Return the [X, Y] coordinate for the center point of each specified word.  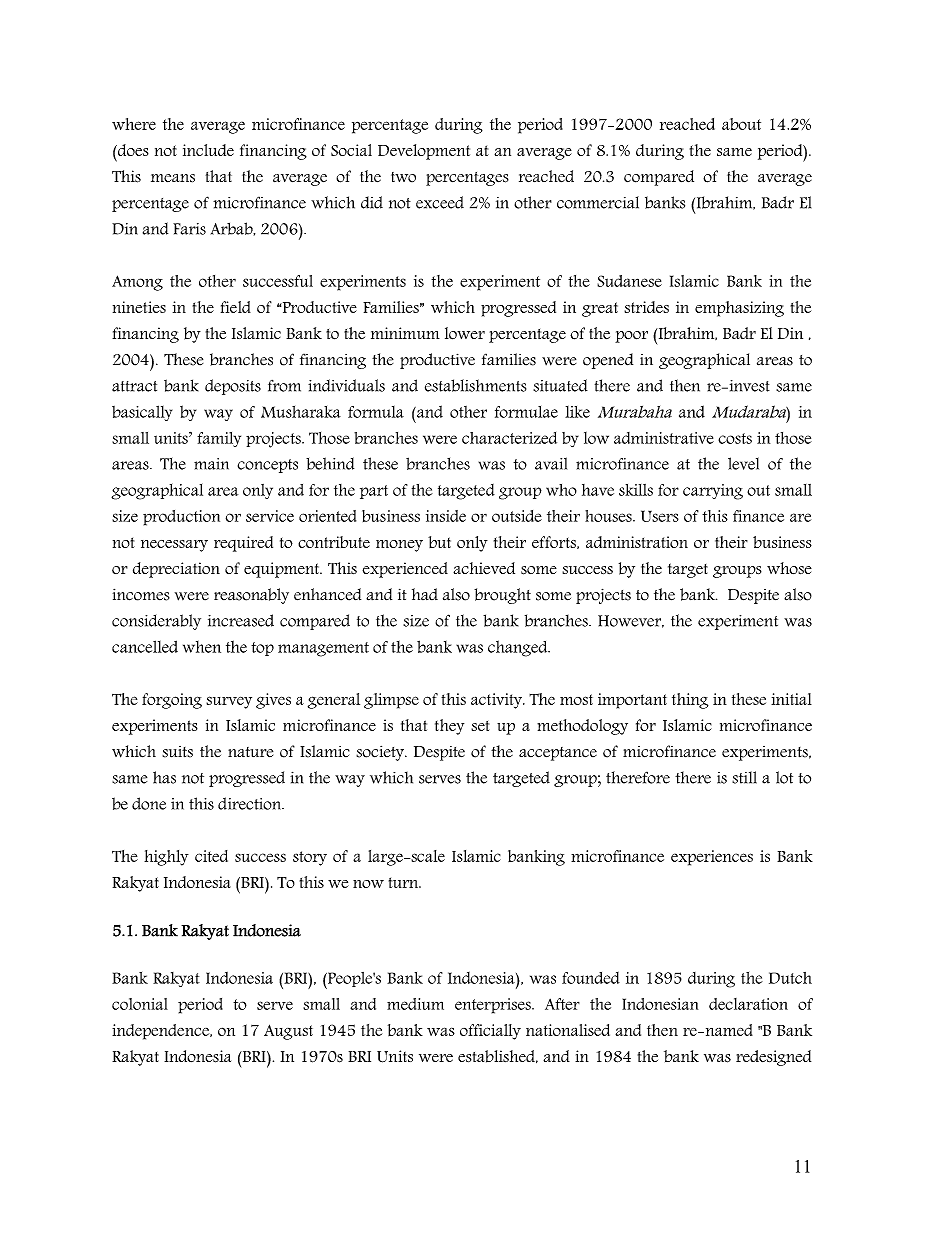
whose [789, 568]
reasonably [251, 596]
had [425, 594]
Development [424, 152]
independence [162, 1032]
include [208, 150]
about [741, 124]
